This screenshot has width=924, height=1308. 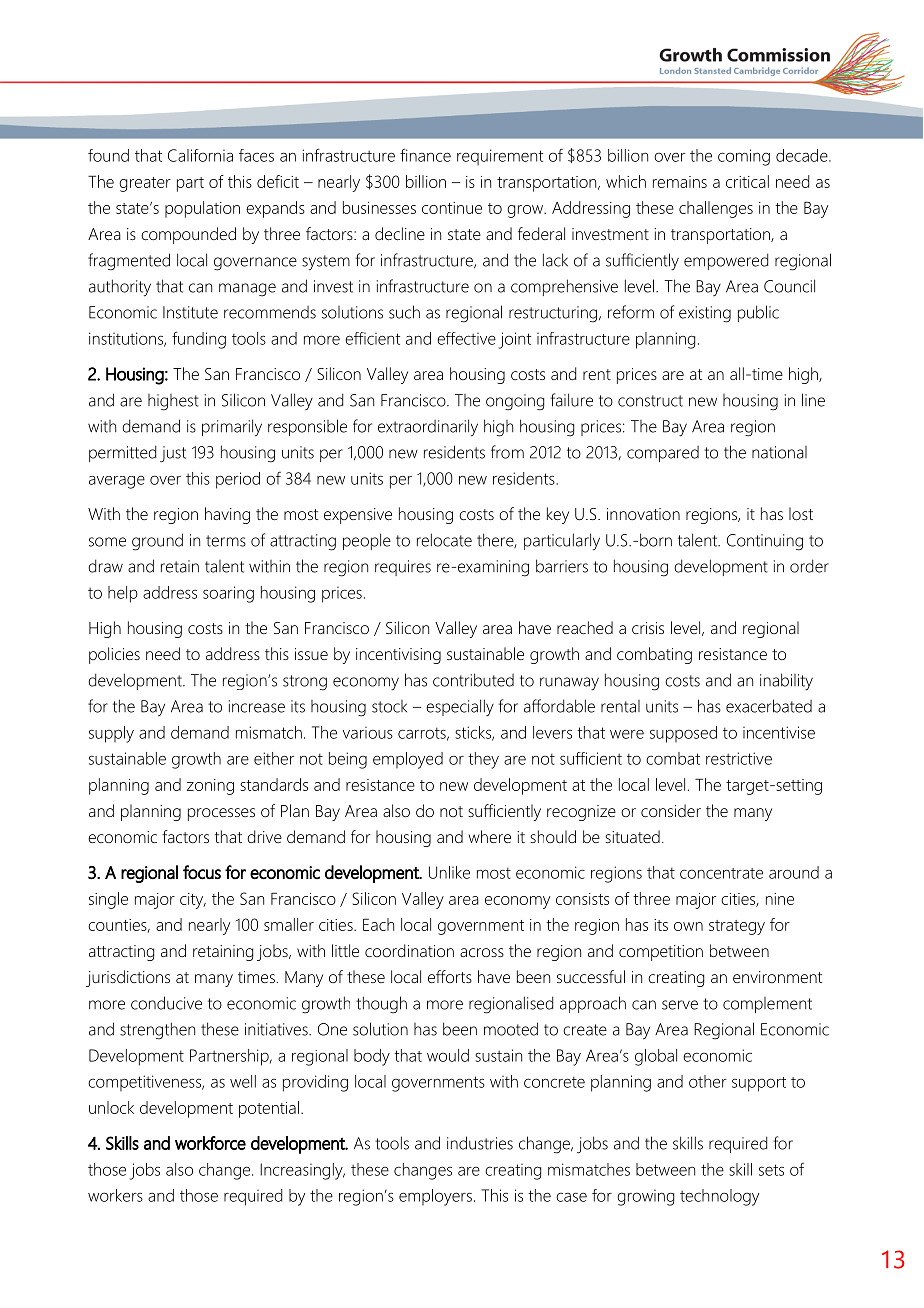 I want to click on critical, so click(x=747, y=181).
